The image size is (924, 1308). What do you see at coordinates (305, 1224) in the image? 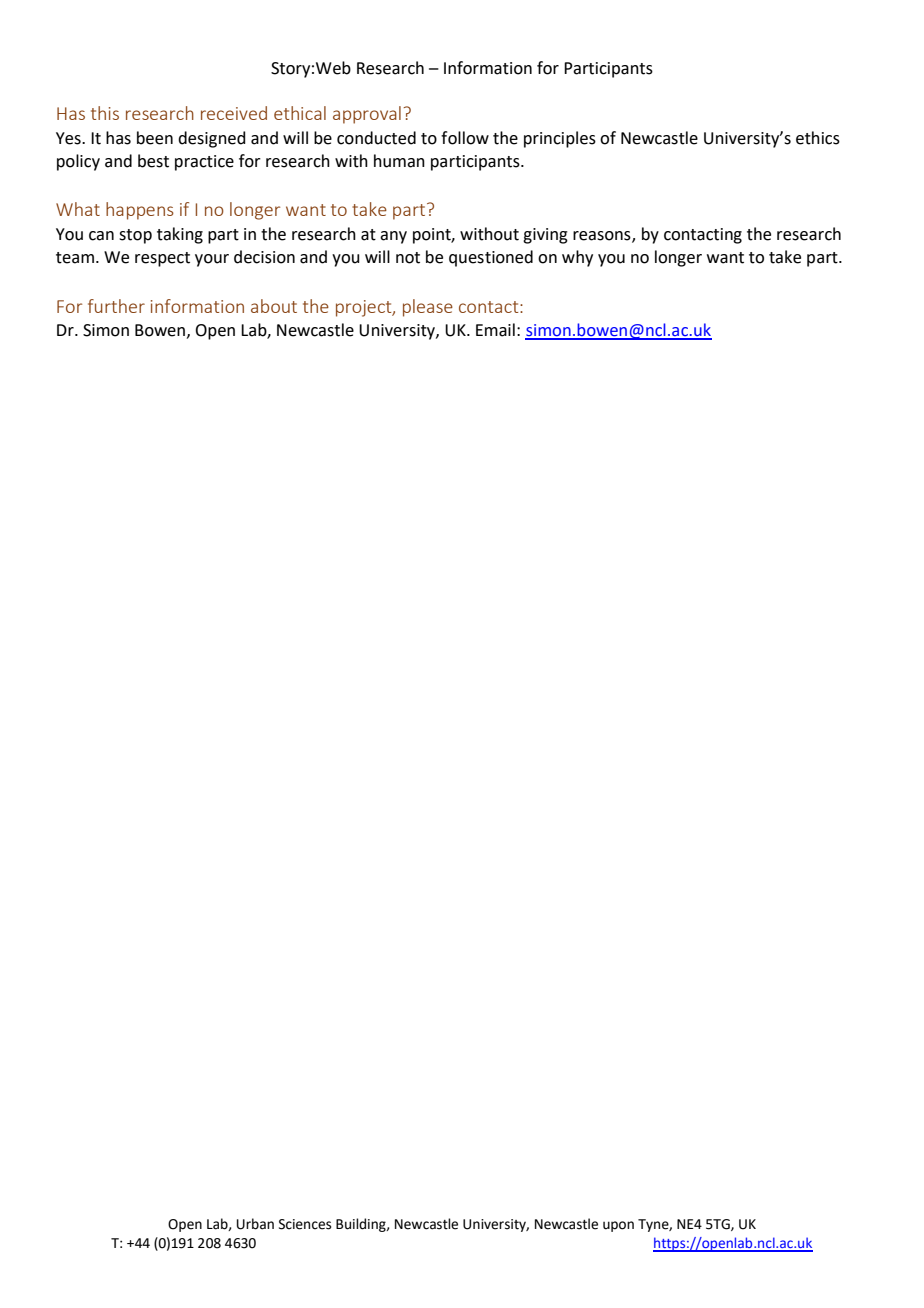
I see `Sciences` at bounding box center [305, 1224].
